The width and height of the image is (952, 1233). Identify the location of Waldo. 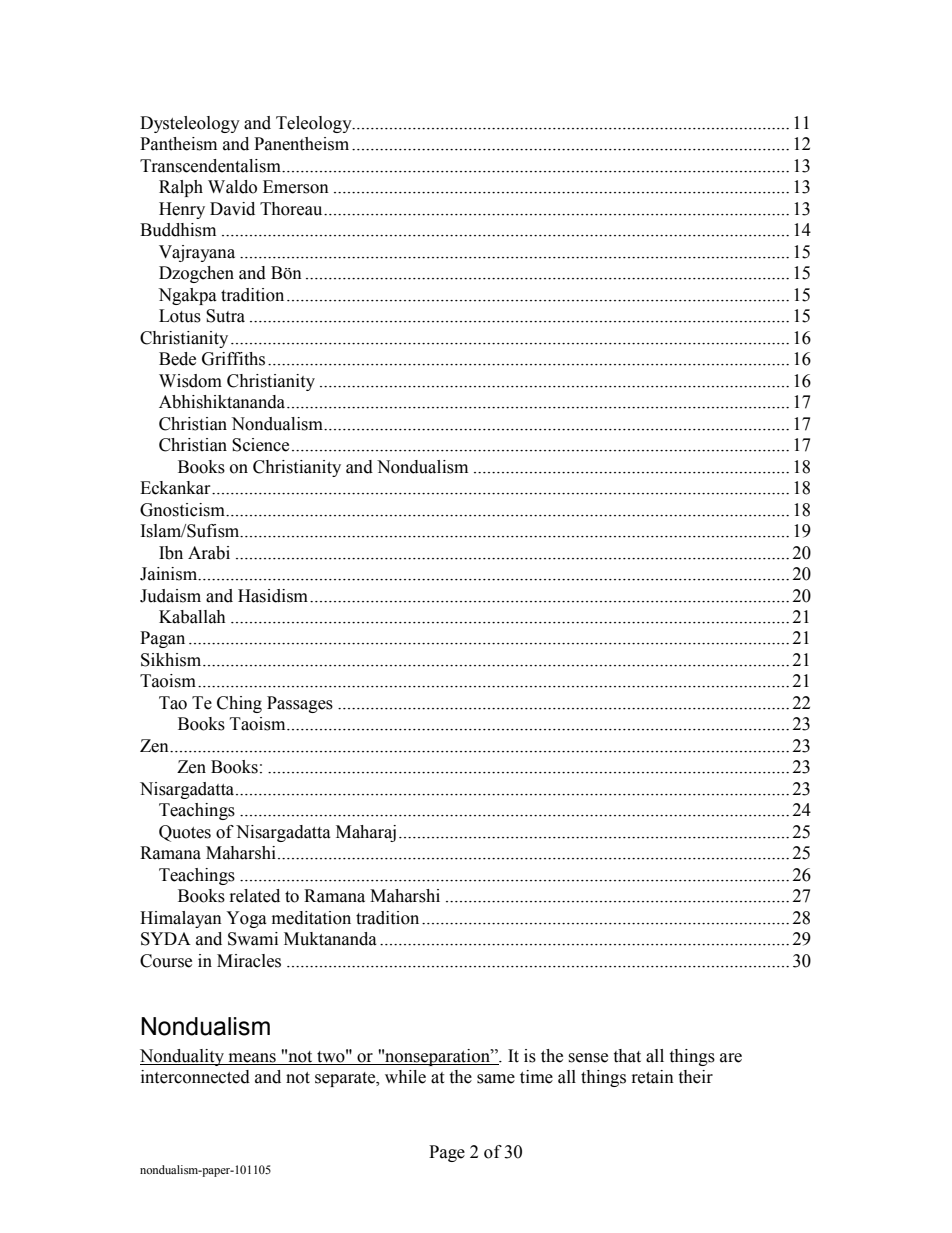
(232, 187).
